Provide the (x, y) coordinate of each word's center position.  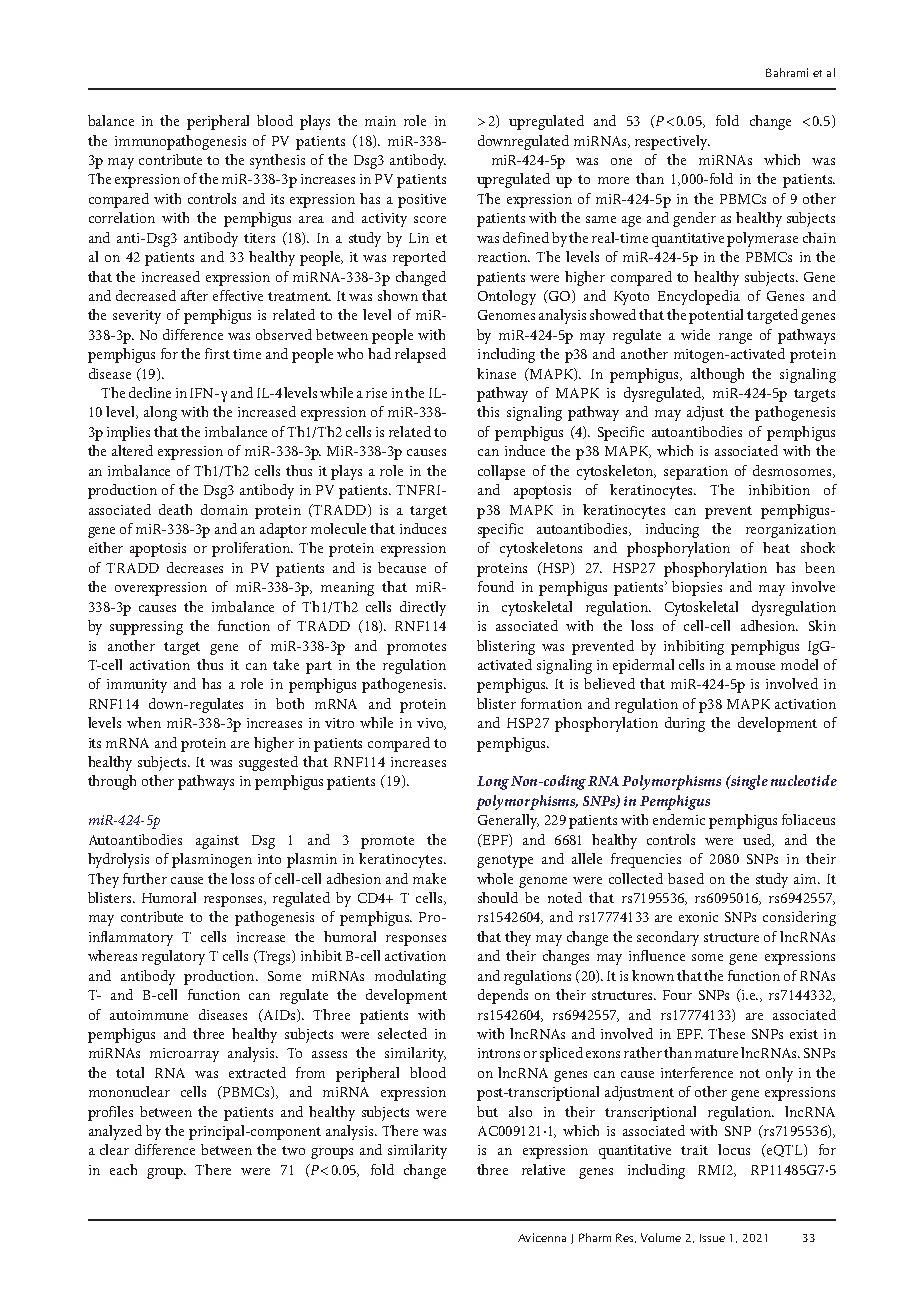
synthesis (277, 161)
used (758, 840)
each (123, 1169)
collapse (501, 472)
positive (422, 201)
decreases (195, 567)
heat (776, 547)
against (217, 842)
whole (495, 878)
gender (694, 219)
